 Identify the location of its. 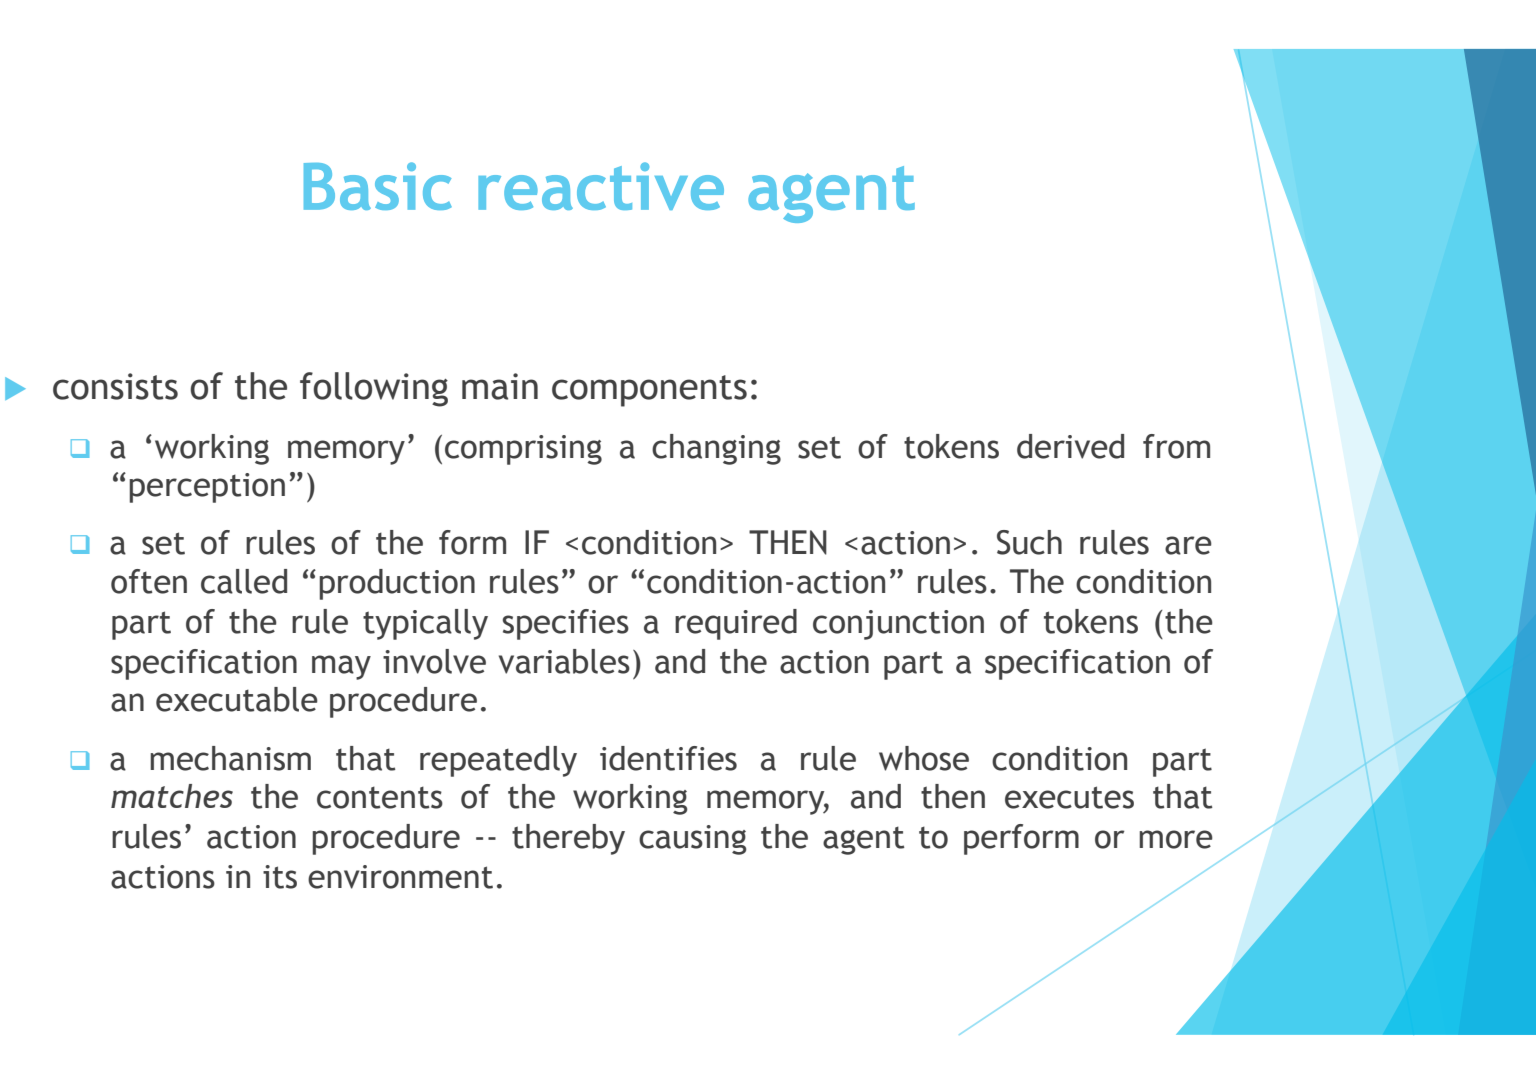
(280, 877).
